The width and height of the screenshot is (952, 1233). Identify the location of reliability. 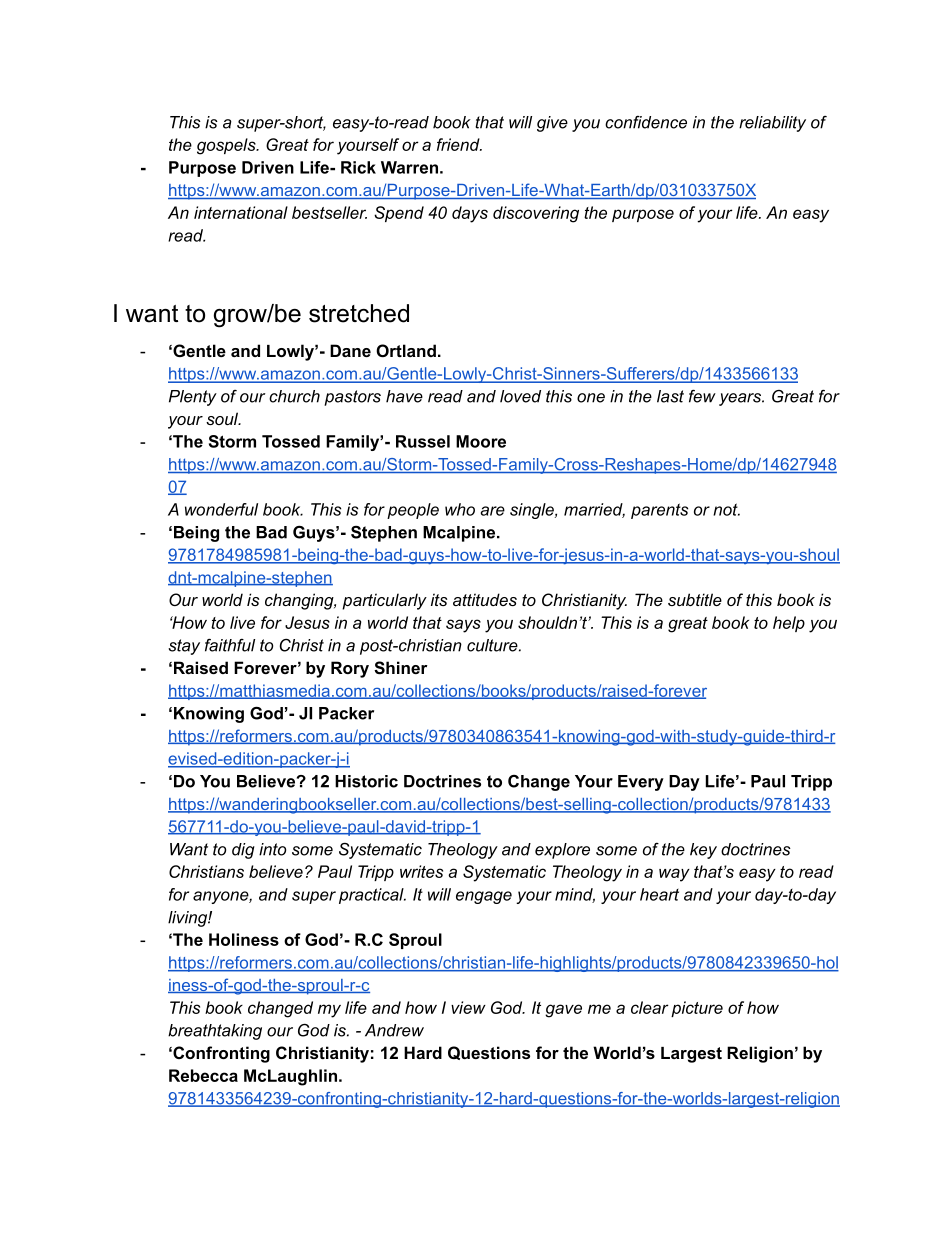
(772, 124).
